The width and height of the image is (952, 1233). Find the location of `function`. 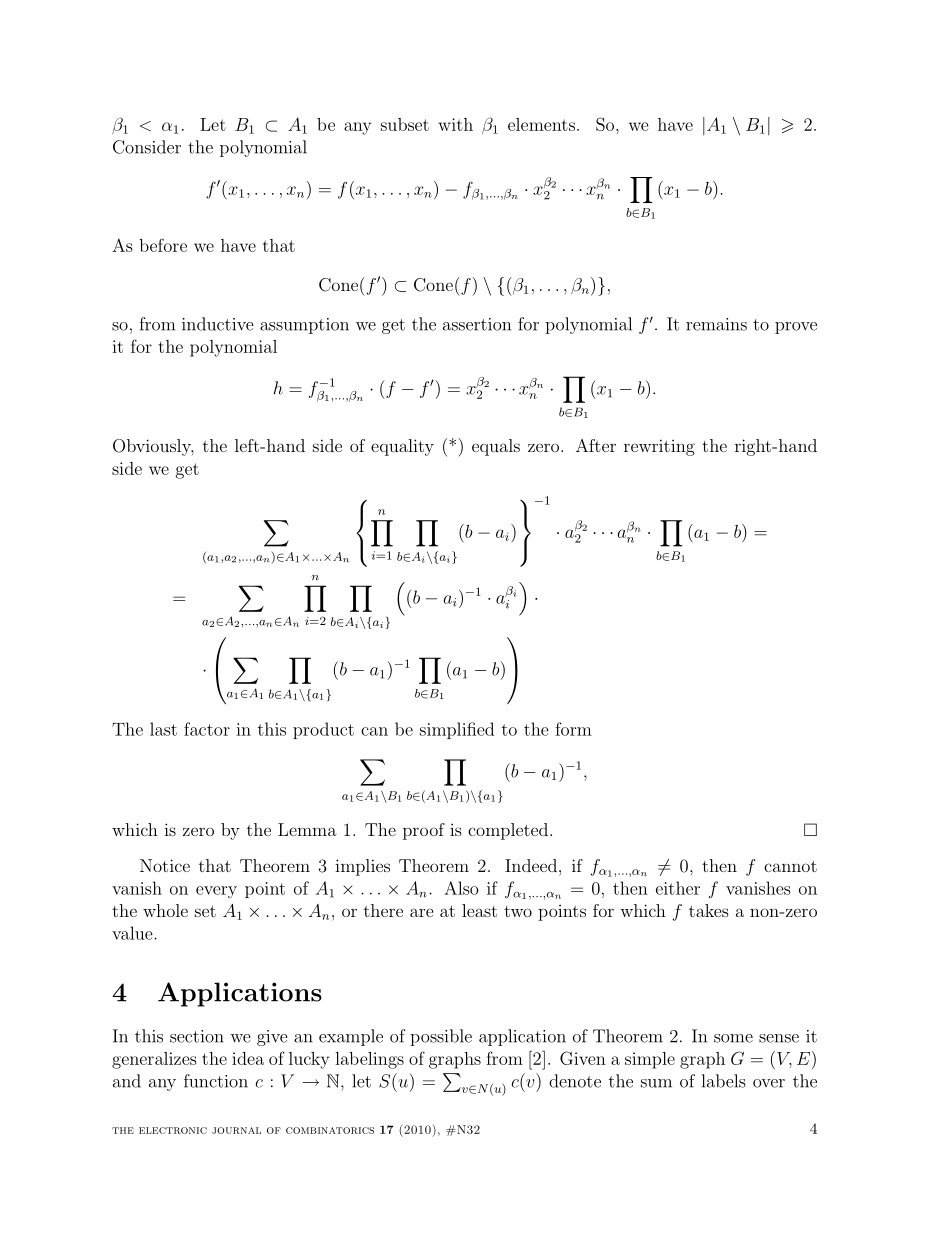

function is located at coordinates (216, 1081).
